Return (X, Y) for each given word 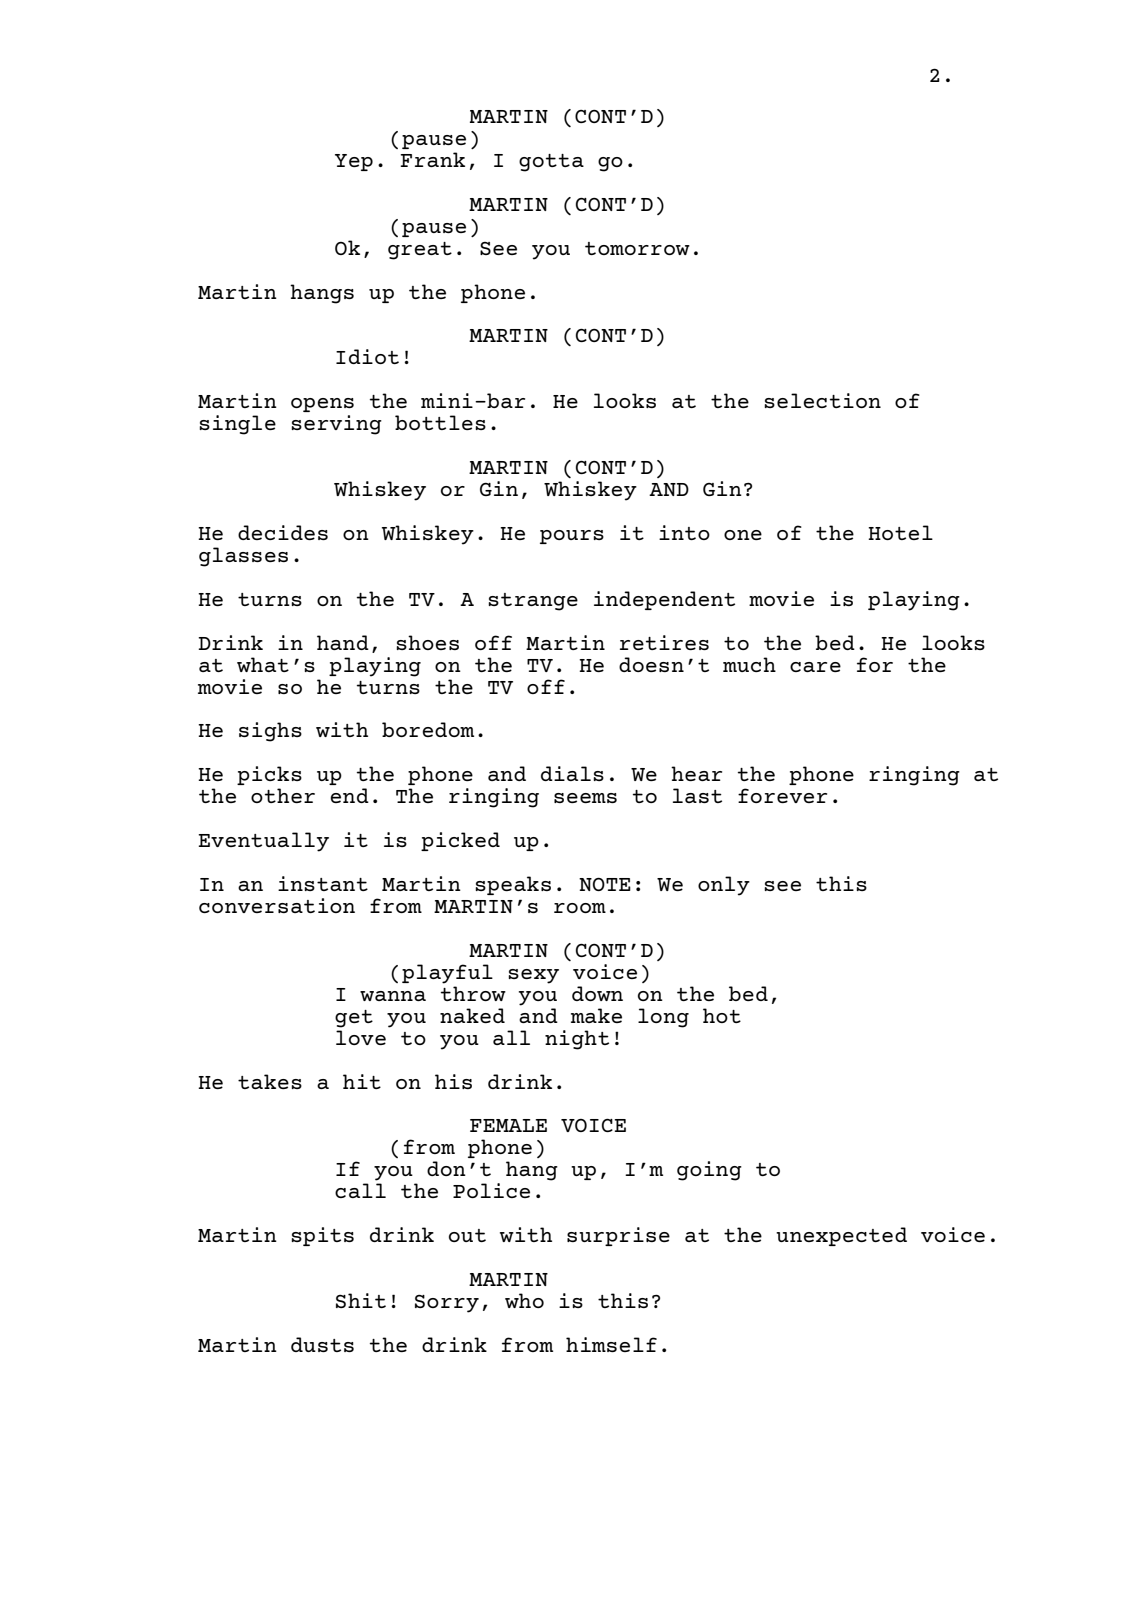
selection (822, 400)
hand (343, 642)
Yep (354, 162)
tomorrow (637, 248)
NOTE (605, 884)
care (815, 667)
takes (270, 1081)
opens (322, 405)
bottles (440, 422)
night (577, 1040)
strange (533, 602)
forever (782, 795)
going (709, 1171)
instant (323, 883)
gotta (551, 163)
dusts (322, 1344)
